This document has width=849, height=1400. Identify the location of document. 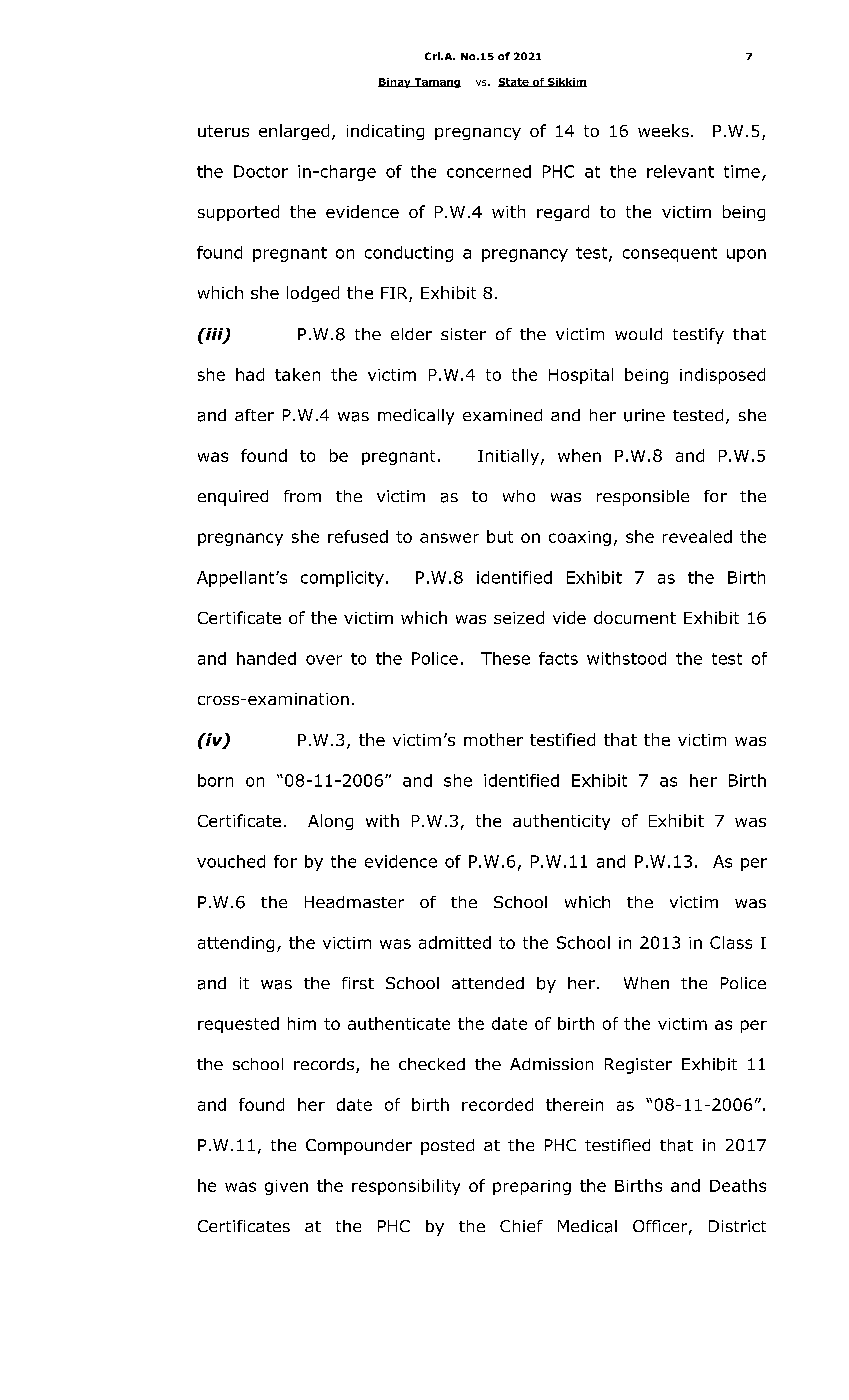
(635, 617).
